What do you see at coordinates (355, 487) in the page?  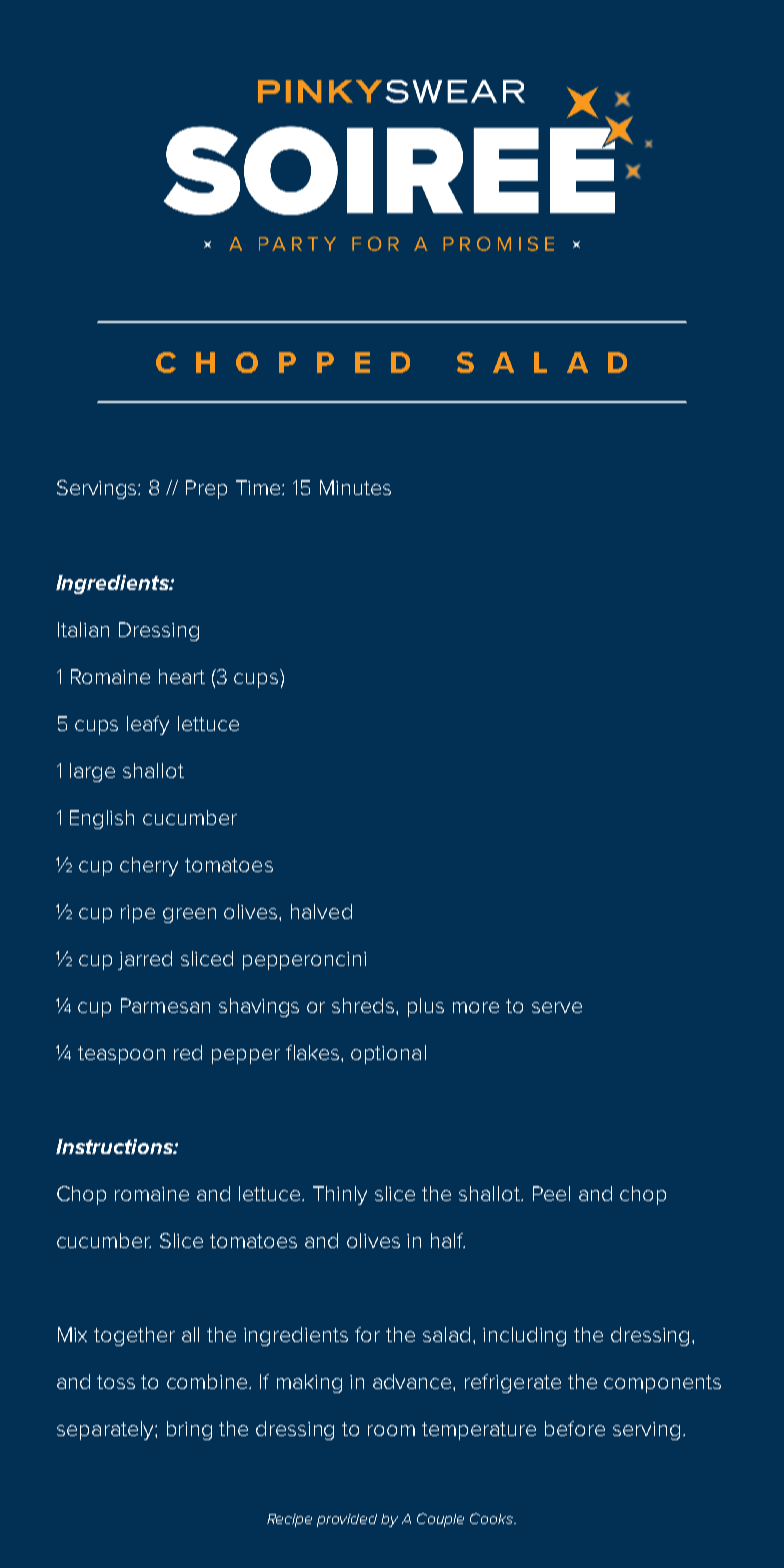 I see `Minutes` at bounding box center [355, 487].
